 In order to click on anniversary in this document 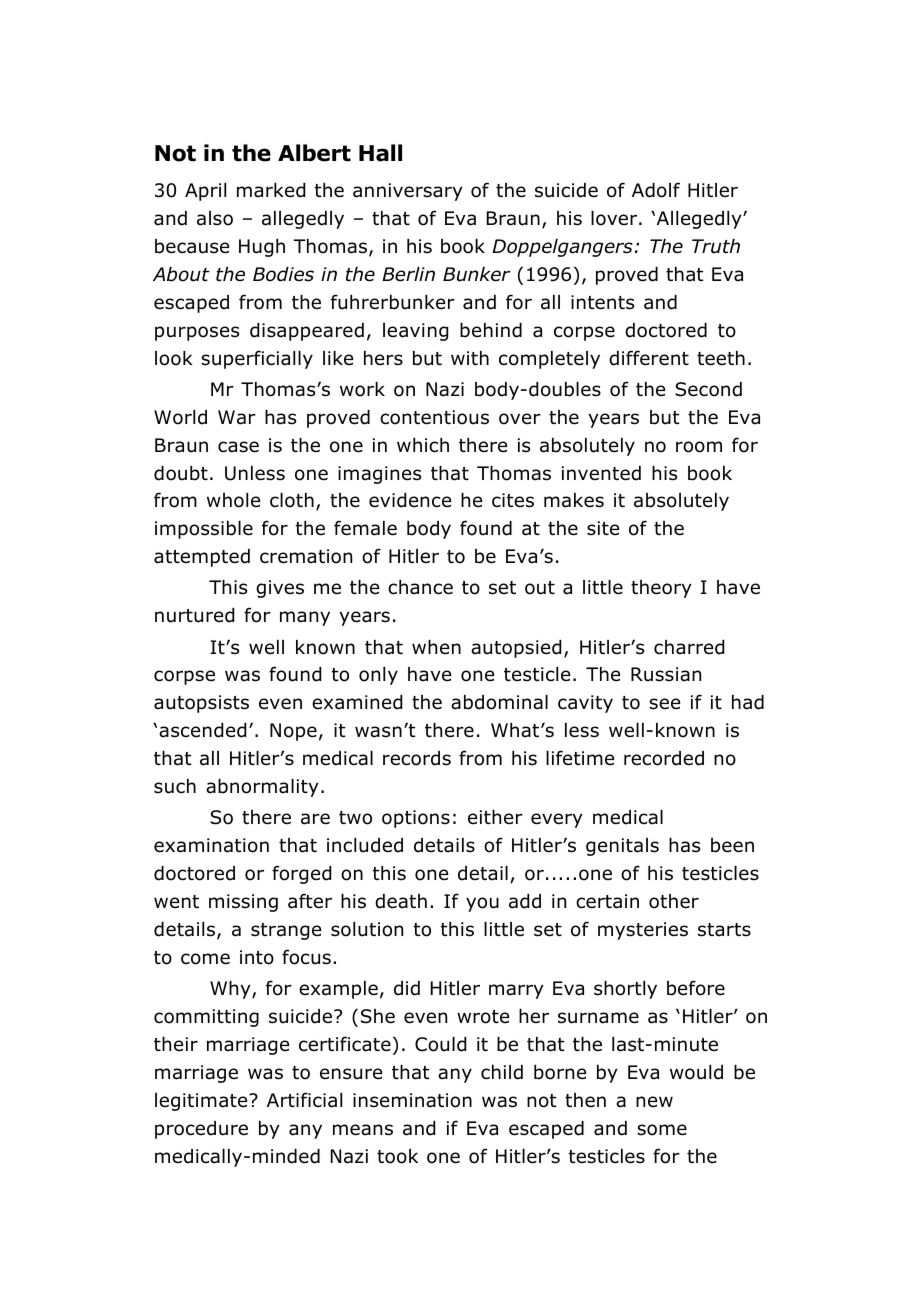, I will do `click(407, 192)`.
